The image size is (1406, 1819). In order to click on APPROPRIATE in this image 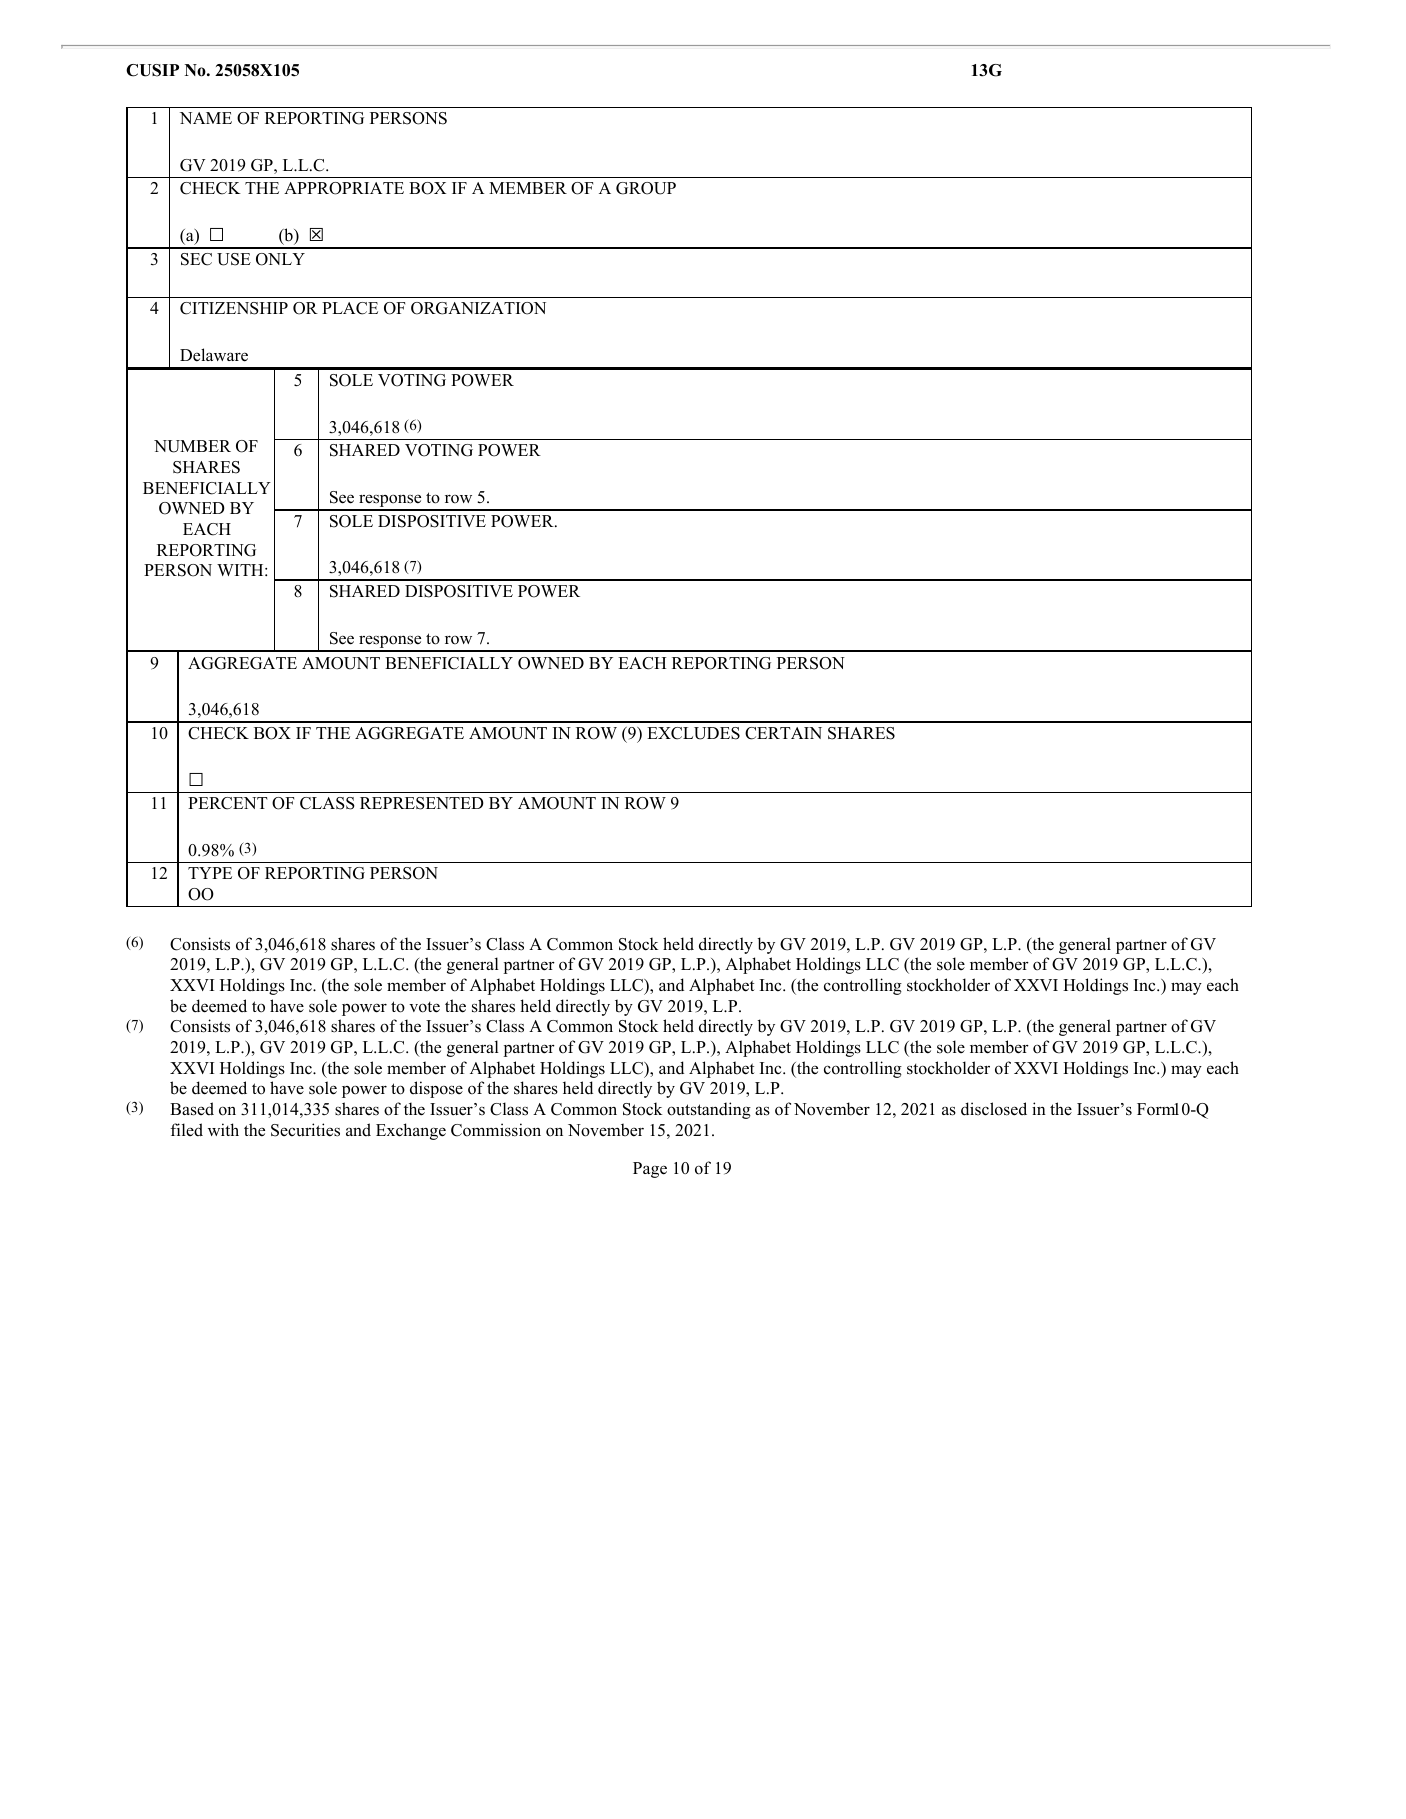, I will do `click(344, 188)`.
